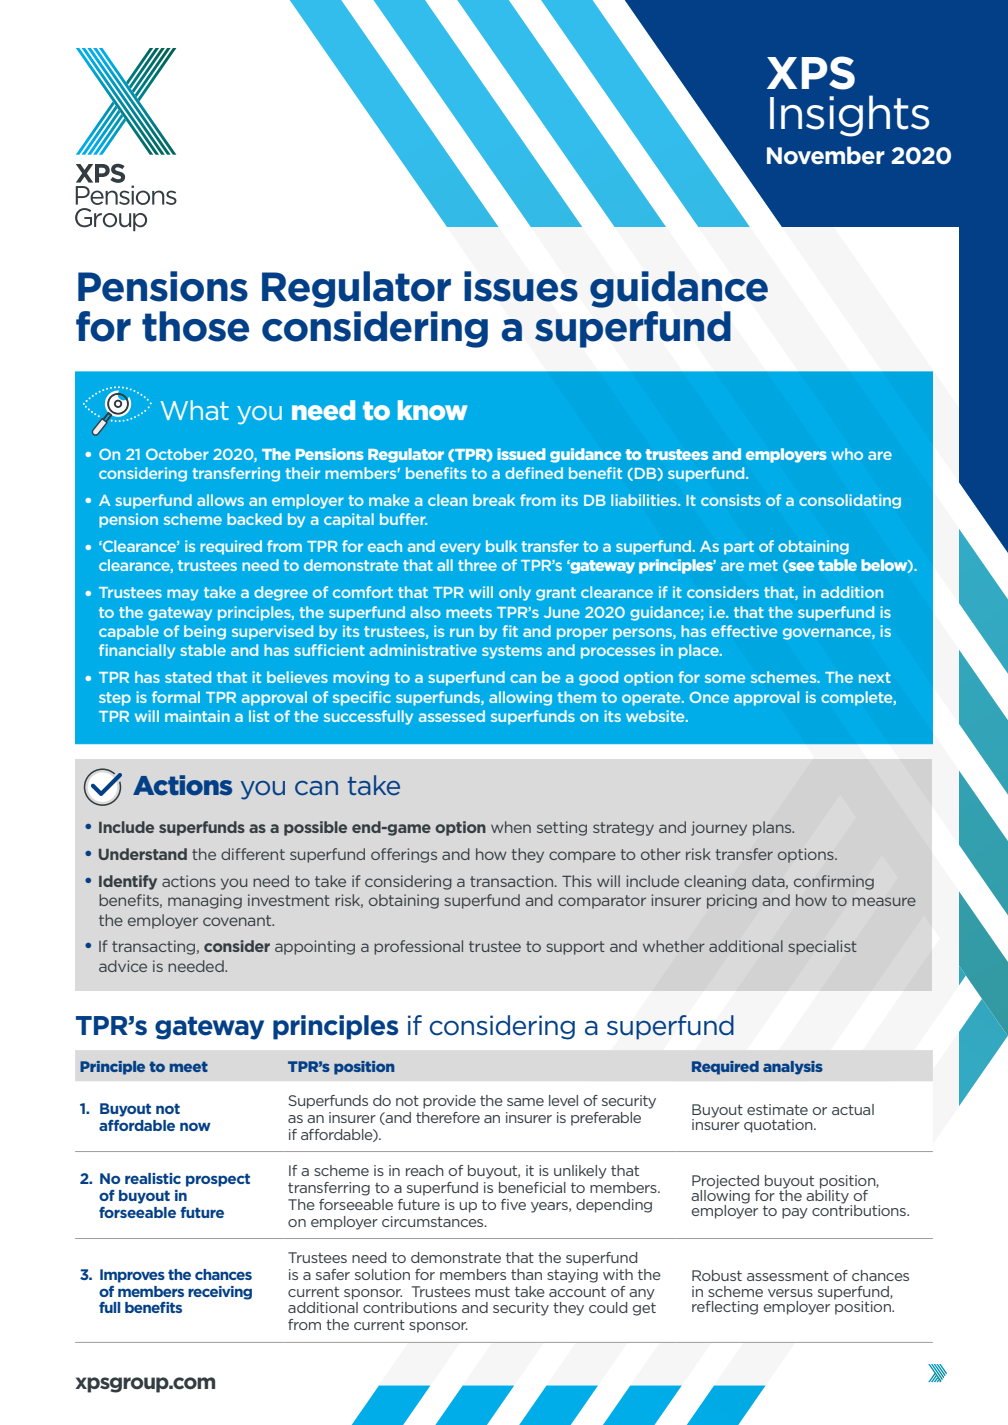 Image resolution: width=1008 pixels, height=1425 pixels. Describe the element at coordinates (513, 881) in the screenshot. I see `transaction` at that location.
